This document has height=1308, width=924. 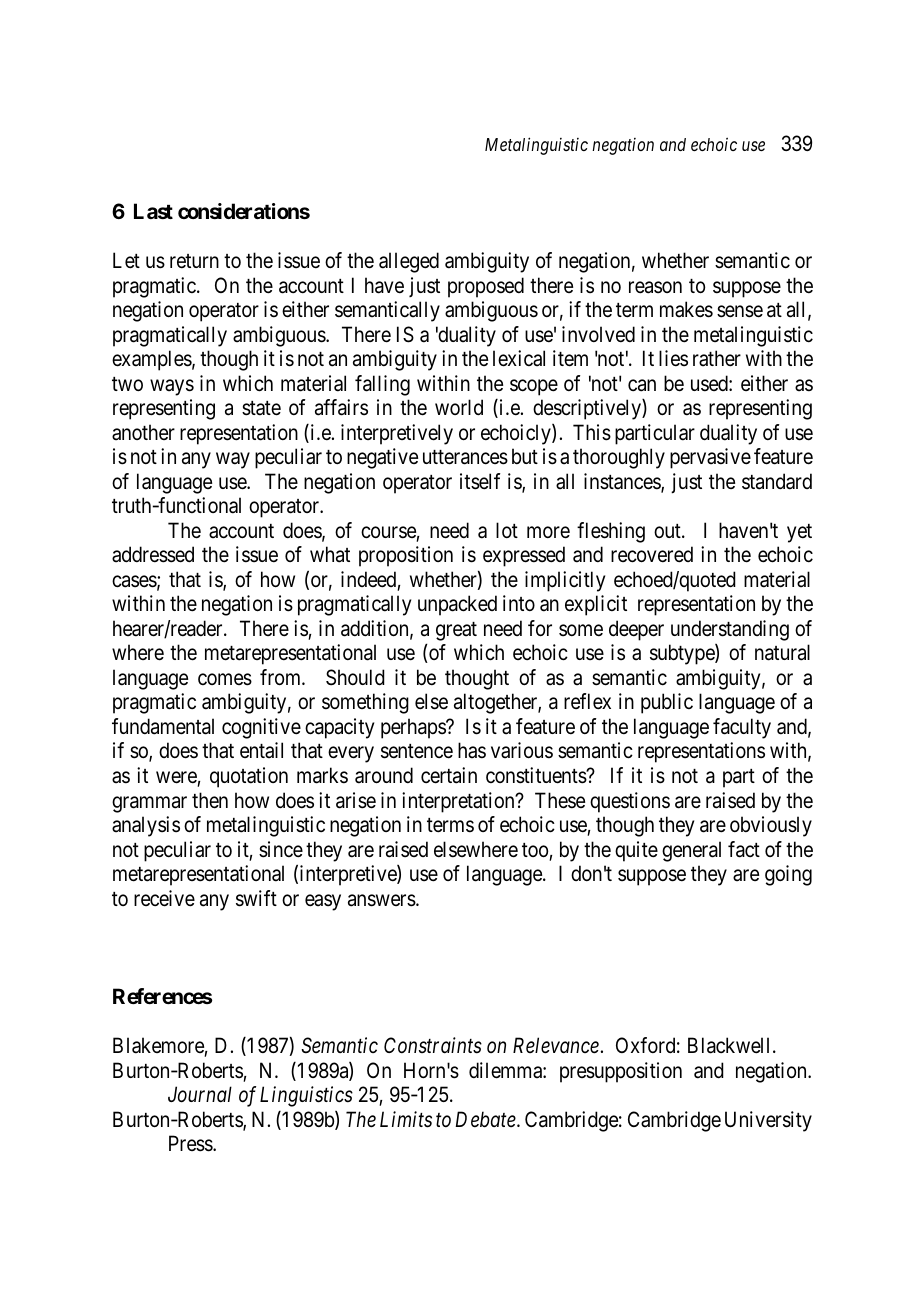 I want to click on pervasive, so click(x=710, y=458).
